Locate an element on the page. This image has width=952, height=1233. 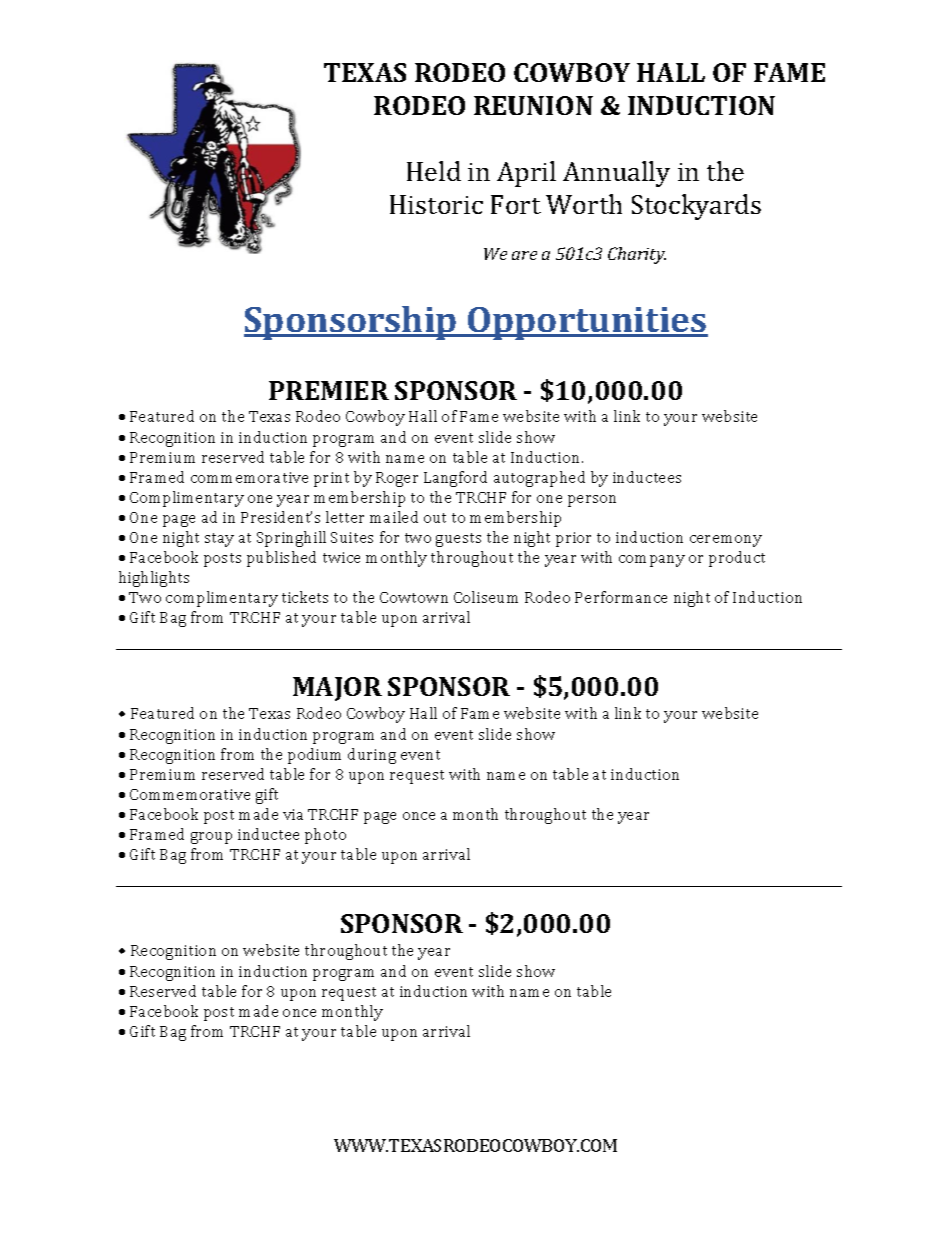
REUNION is located at coordinates (533, 105).
